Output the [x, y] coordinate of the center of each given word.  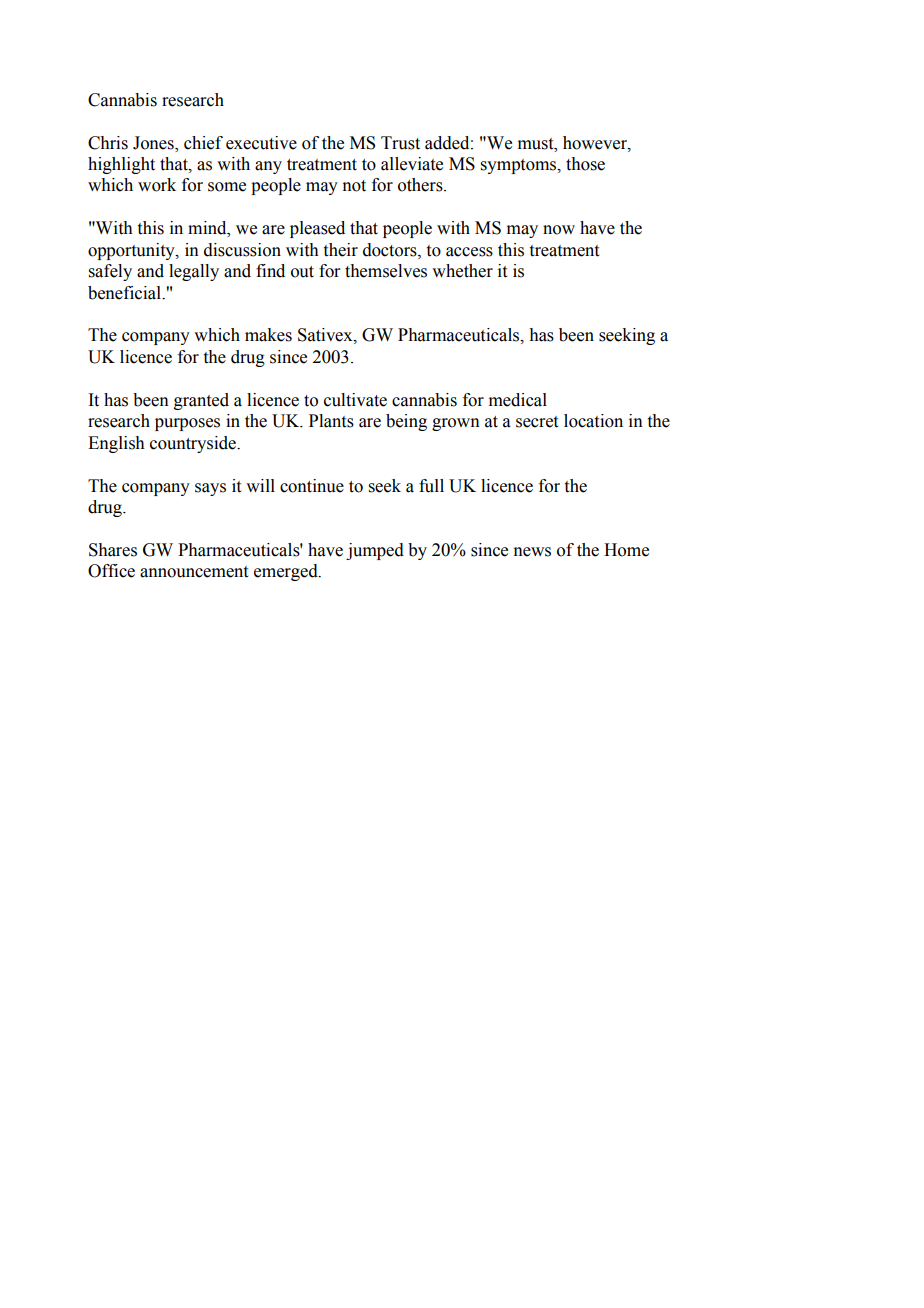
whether [462, 271]
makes [268, 335]
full [431, 486]
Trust [400, 143]
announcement [194, 572]
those [585, 164]
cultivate [355, 400]
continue [312, 486]
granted [201, 401]
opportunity [132, 251]
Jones [154, 143]
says [210, 489]
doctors [391, 250]
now [559, 230]
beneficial [125, 293]
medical [518, 400]
